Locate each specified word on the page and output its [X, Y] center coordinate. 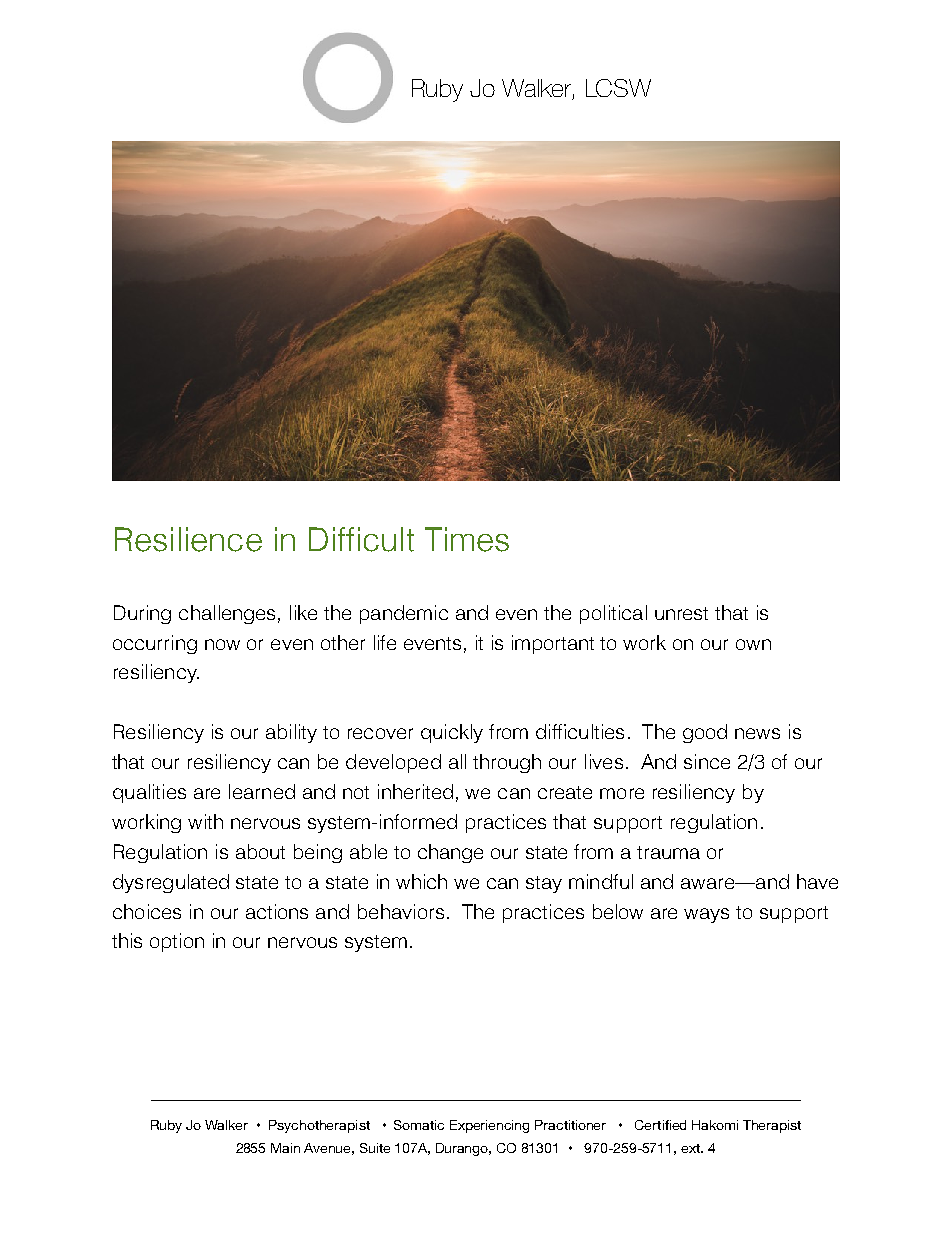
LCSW [618, 88]
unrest [681, 613]
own [753, 644]
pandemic [404, 614]
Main [285, 1148]
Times [467, 539]
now [222, 644]
